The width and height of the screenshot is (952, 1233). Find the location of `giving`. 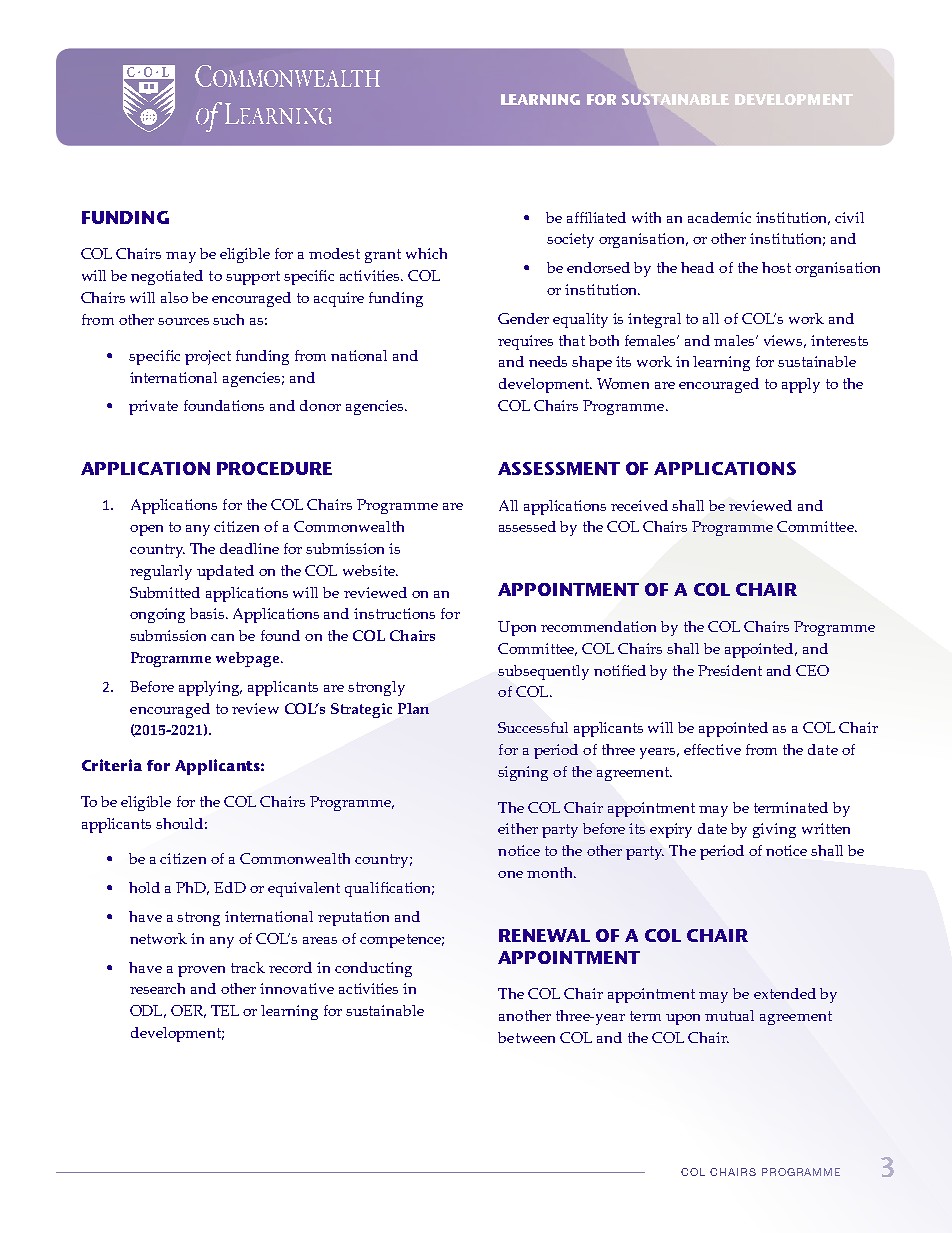

giving is located at coordinates (774, 830).
